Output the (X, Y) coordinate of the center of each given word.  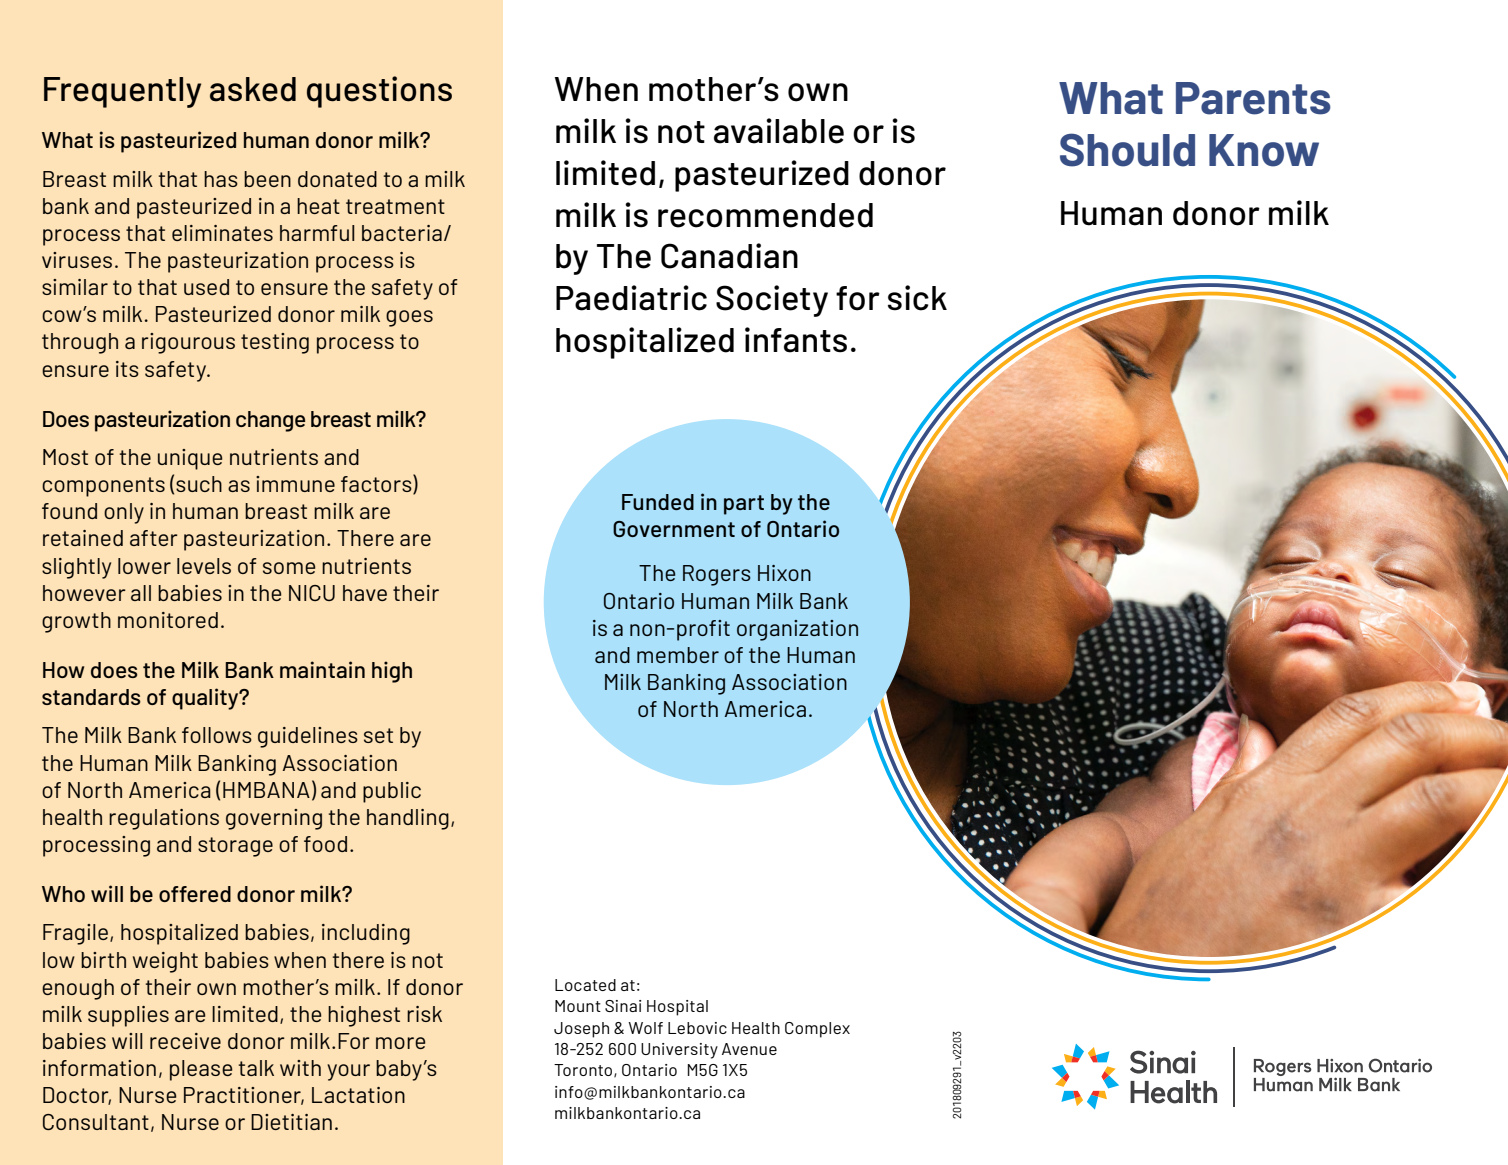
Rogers (717, 575)
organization (797, 630)
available (779, 131)
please (201, 1070)
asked (253, 89)
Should (1127, 150)
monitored (168, 620)
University (679, 1051)
